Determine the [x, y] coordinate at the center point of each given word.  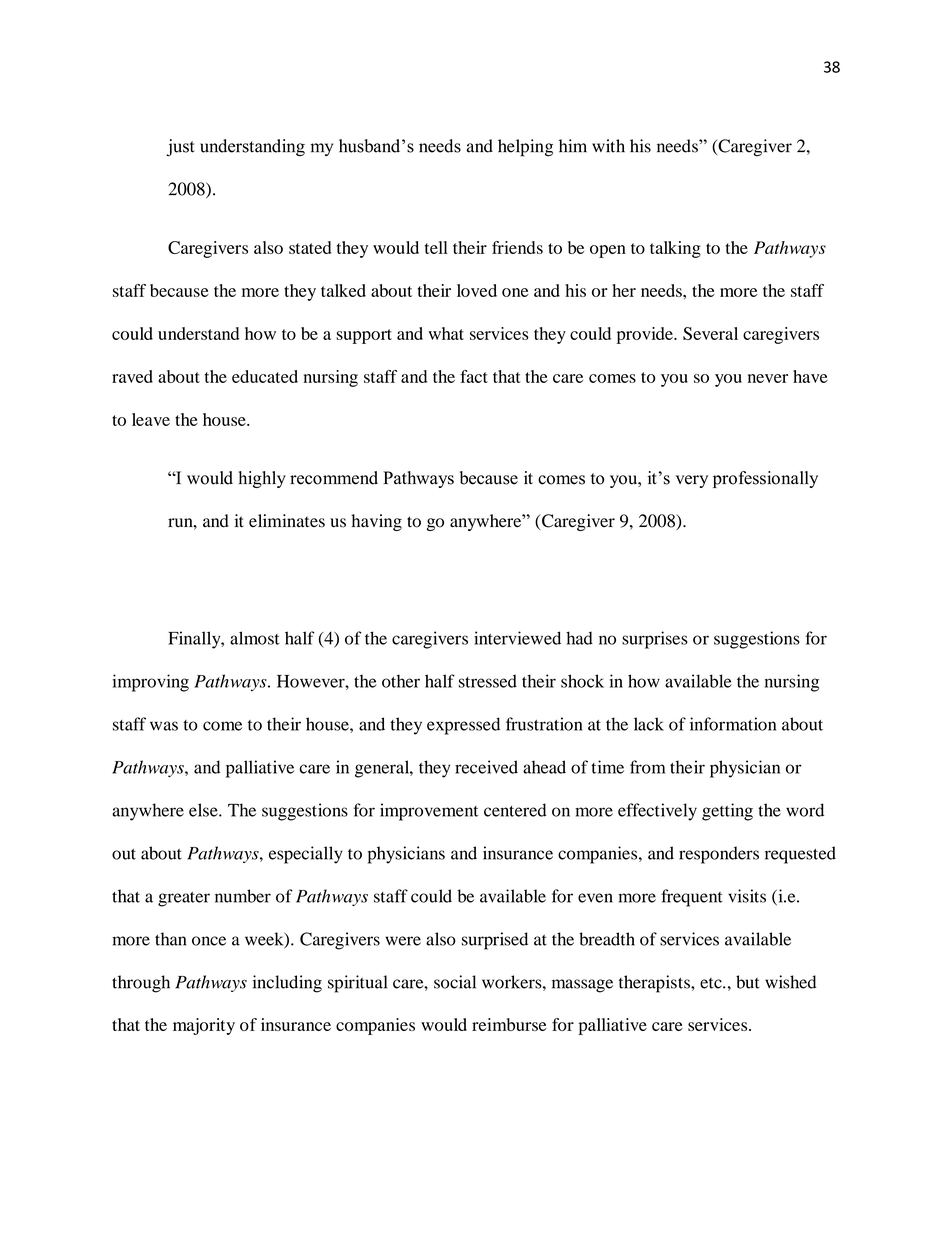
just [180, 147]
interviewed [517, 638]
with [608, 146]
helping [525, 148]
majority [204, 1026]
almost [255, 638]
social [455, 982]
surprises [655, 640]
